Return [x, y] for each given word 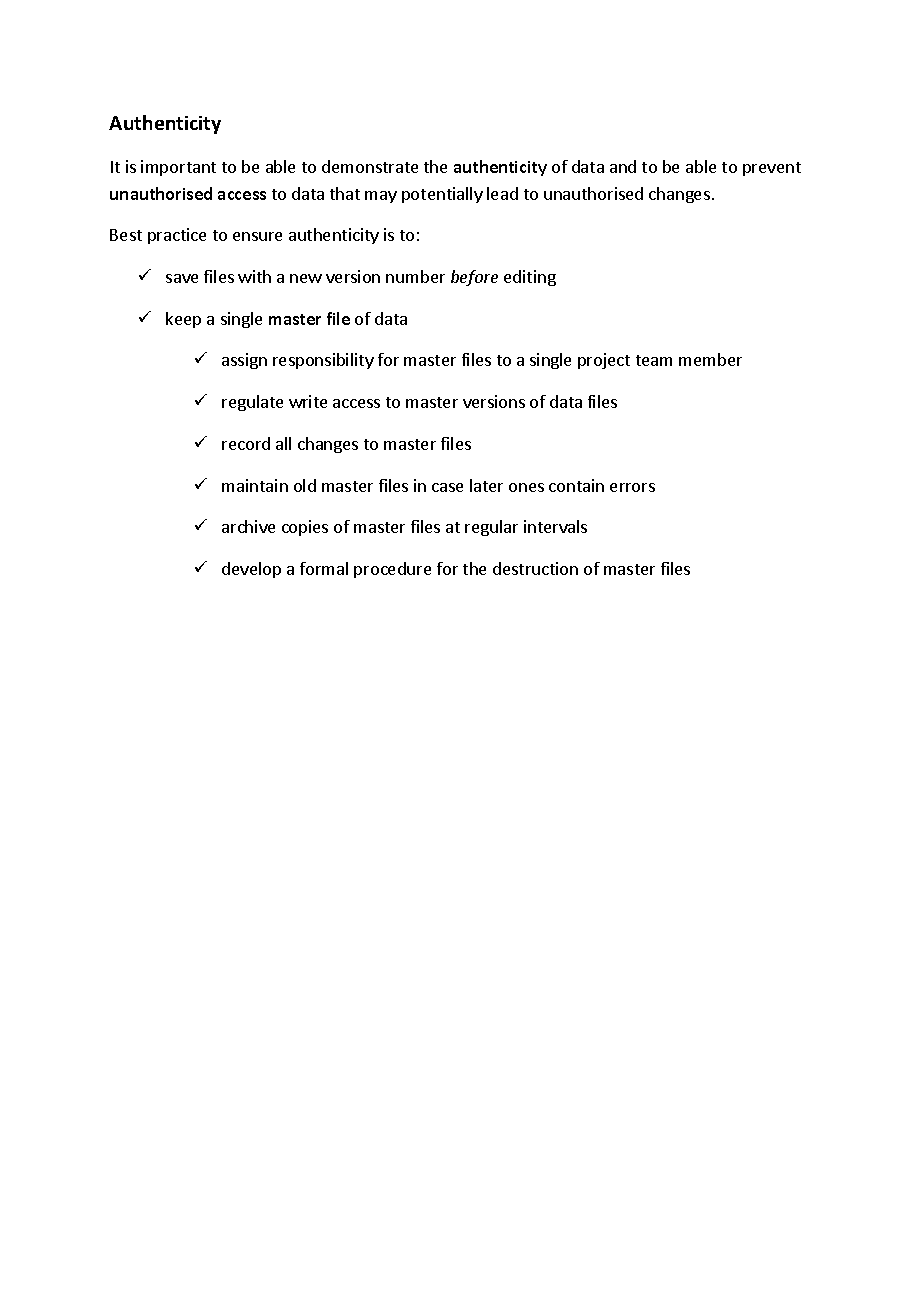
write [308, 401]
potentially [442, 195]
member [710, 359]
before [474, 278]
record [246, 443]
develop [251, 570]
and [623, 166]
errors [632, 487]
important [178, 168]
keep [183, 320]
